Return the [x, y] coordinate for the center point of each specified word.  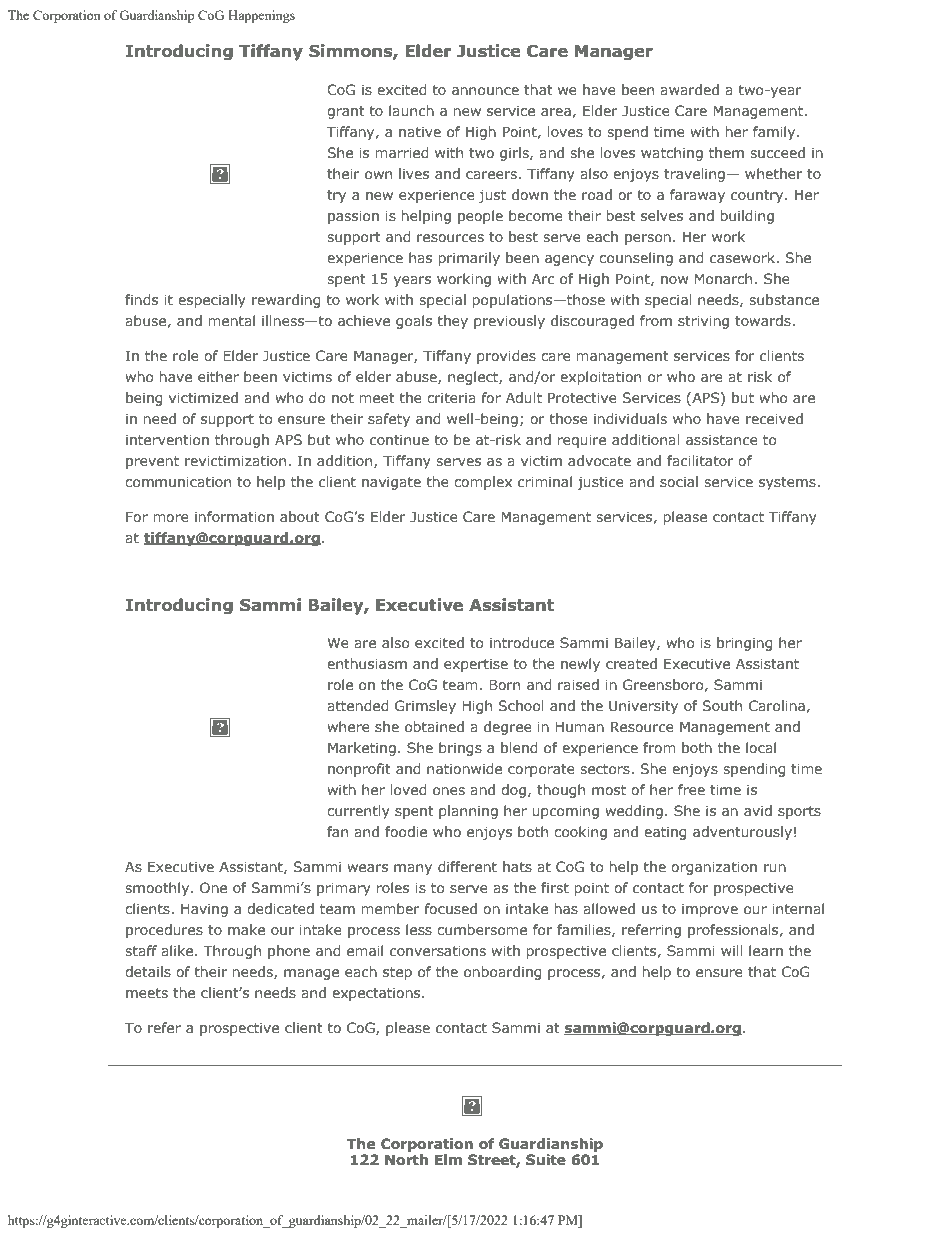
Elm [448, 1159]
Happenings [261, 16]
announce [485, 91]
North [406, 1160]
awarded [689, 89]
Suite [546, 1160]
